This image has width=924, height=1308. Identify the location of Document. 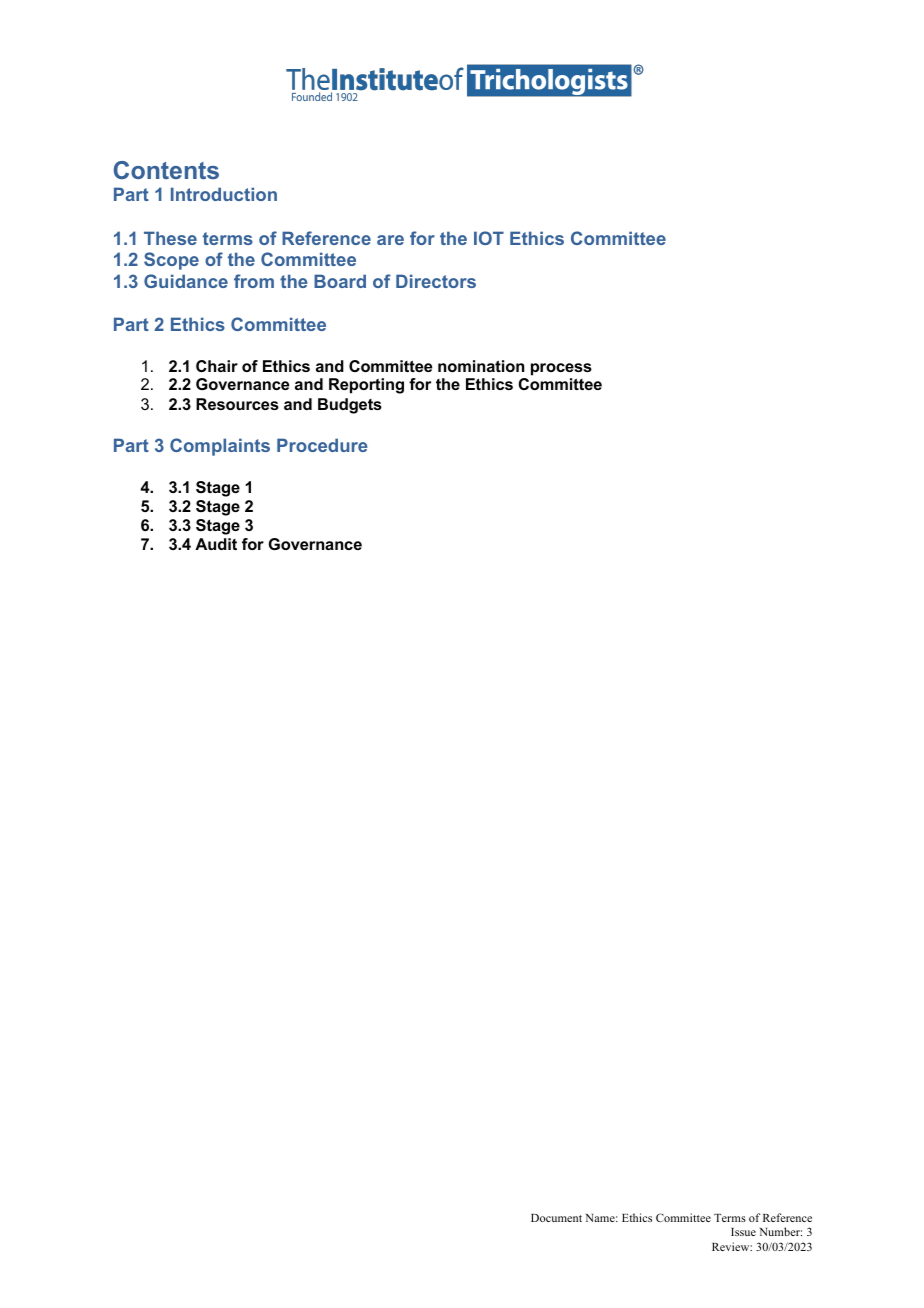
(556, 1218).
